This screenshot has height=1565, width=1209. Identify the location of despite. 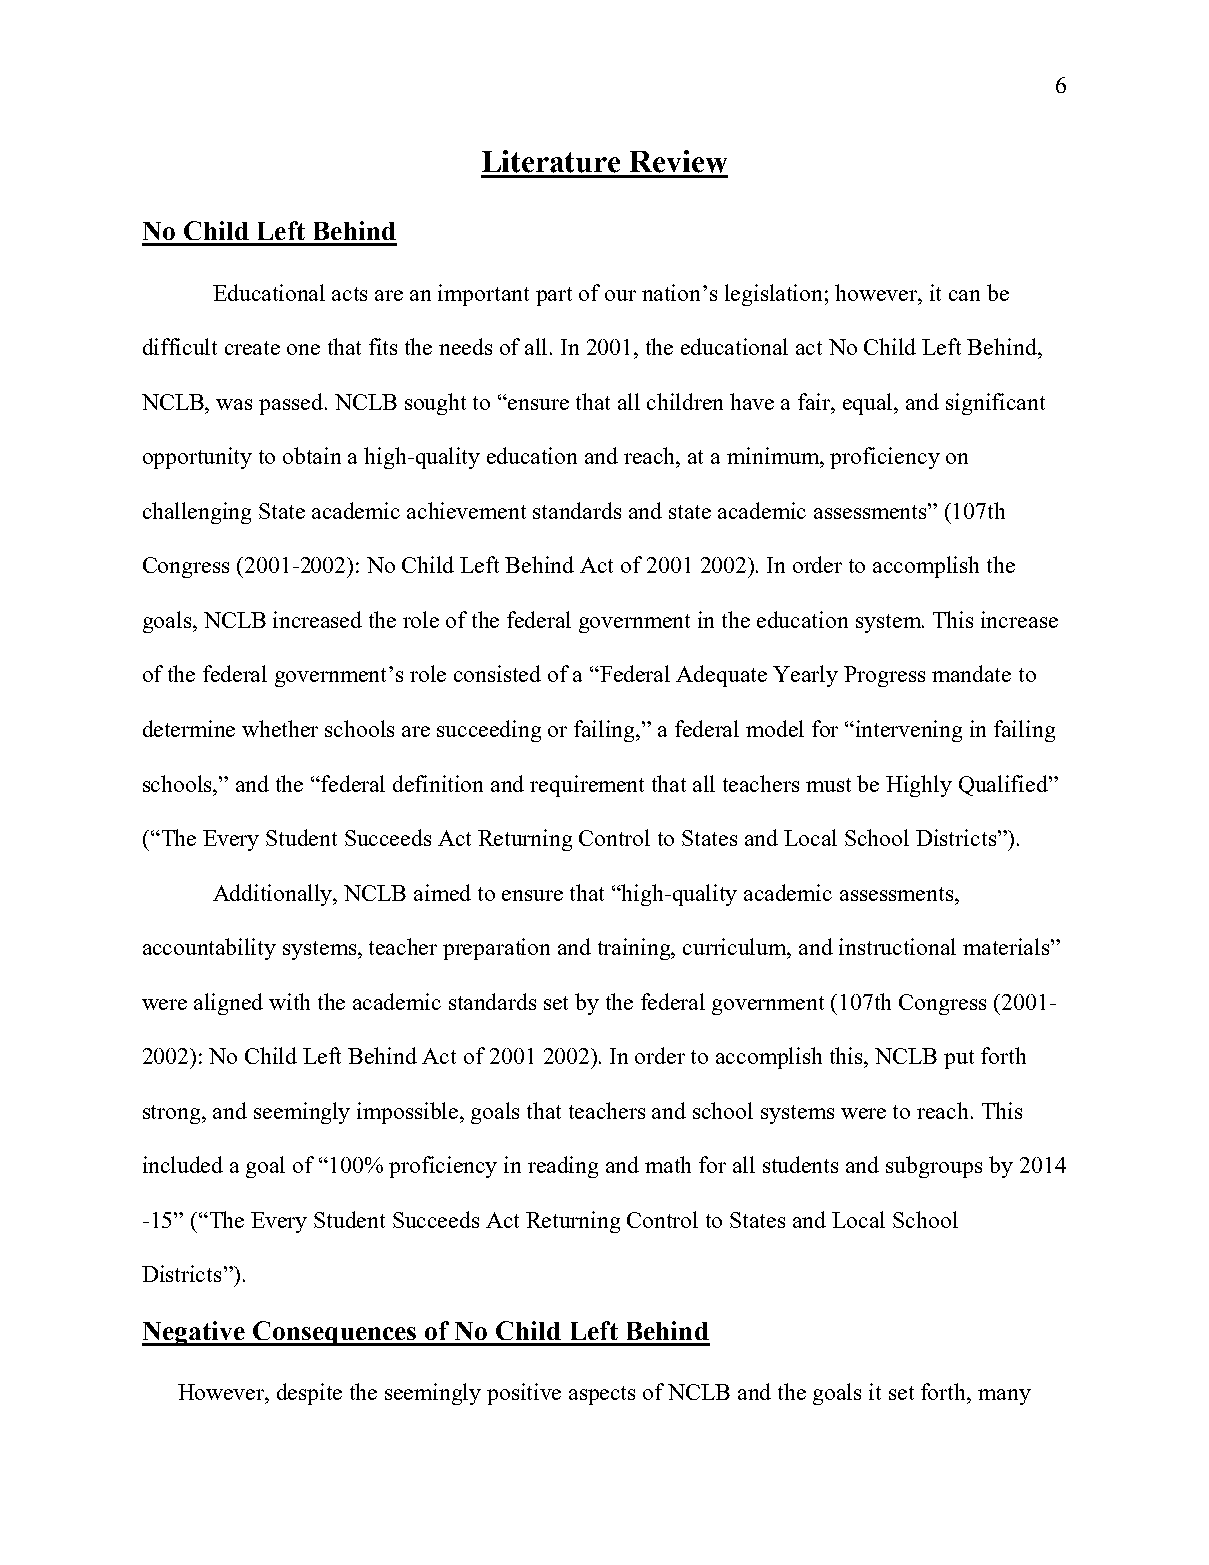
(309, 1394).
